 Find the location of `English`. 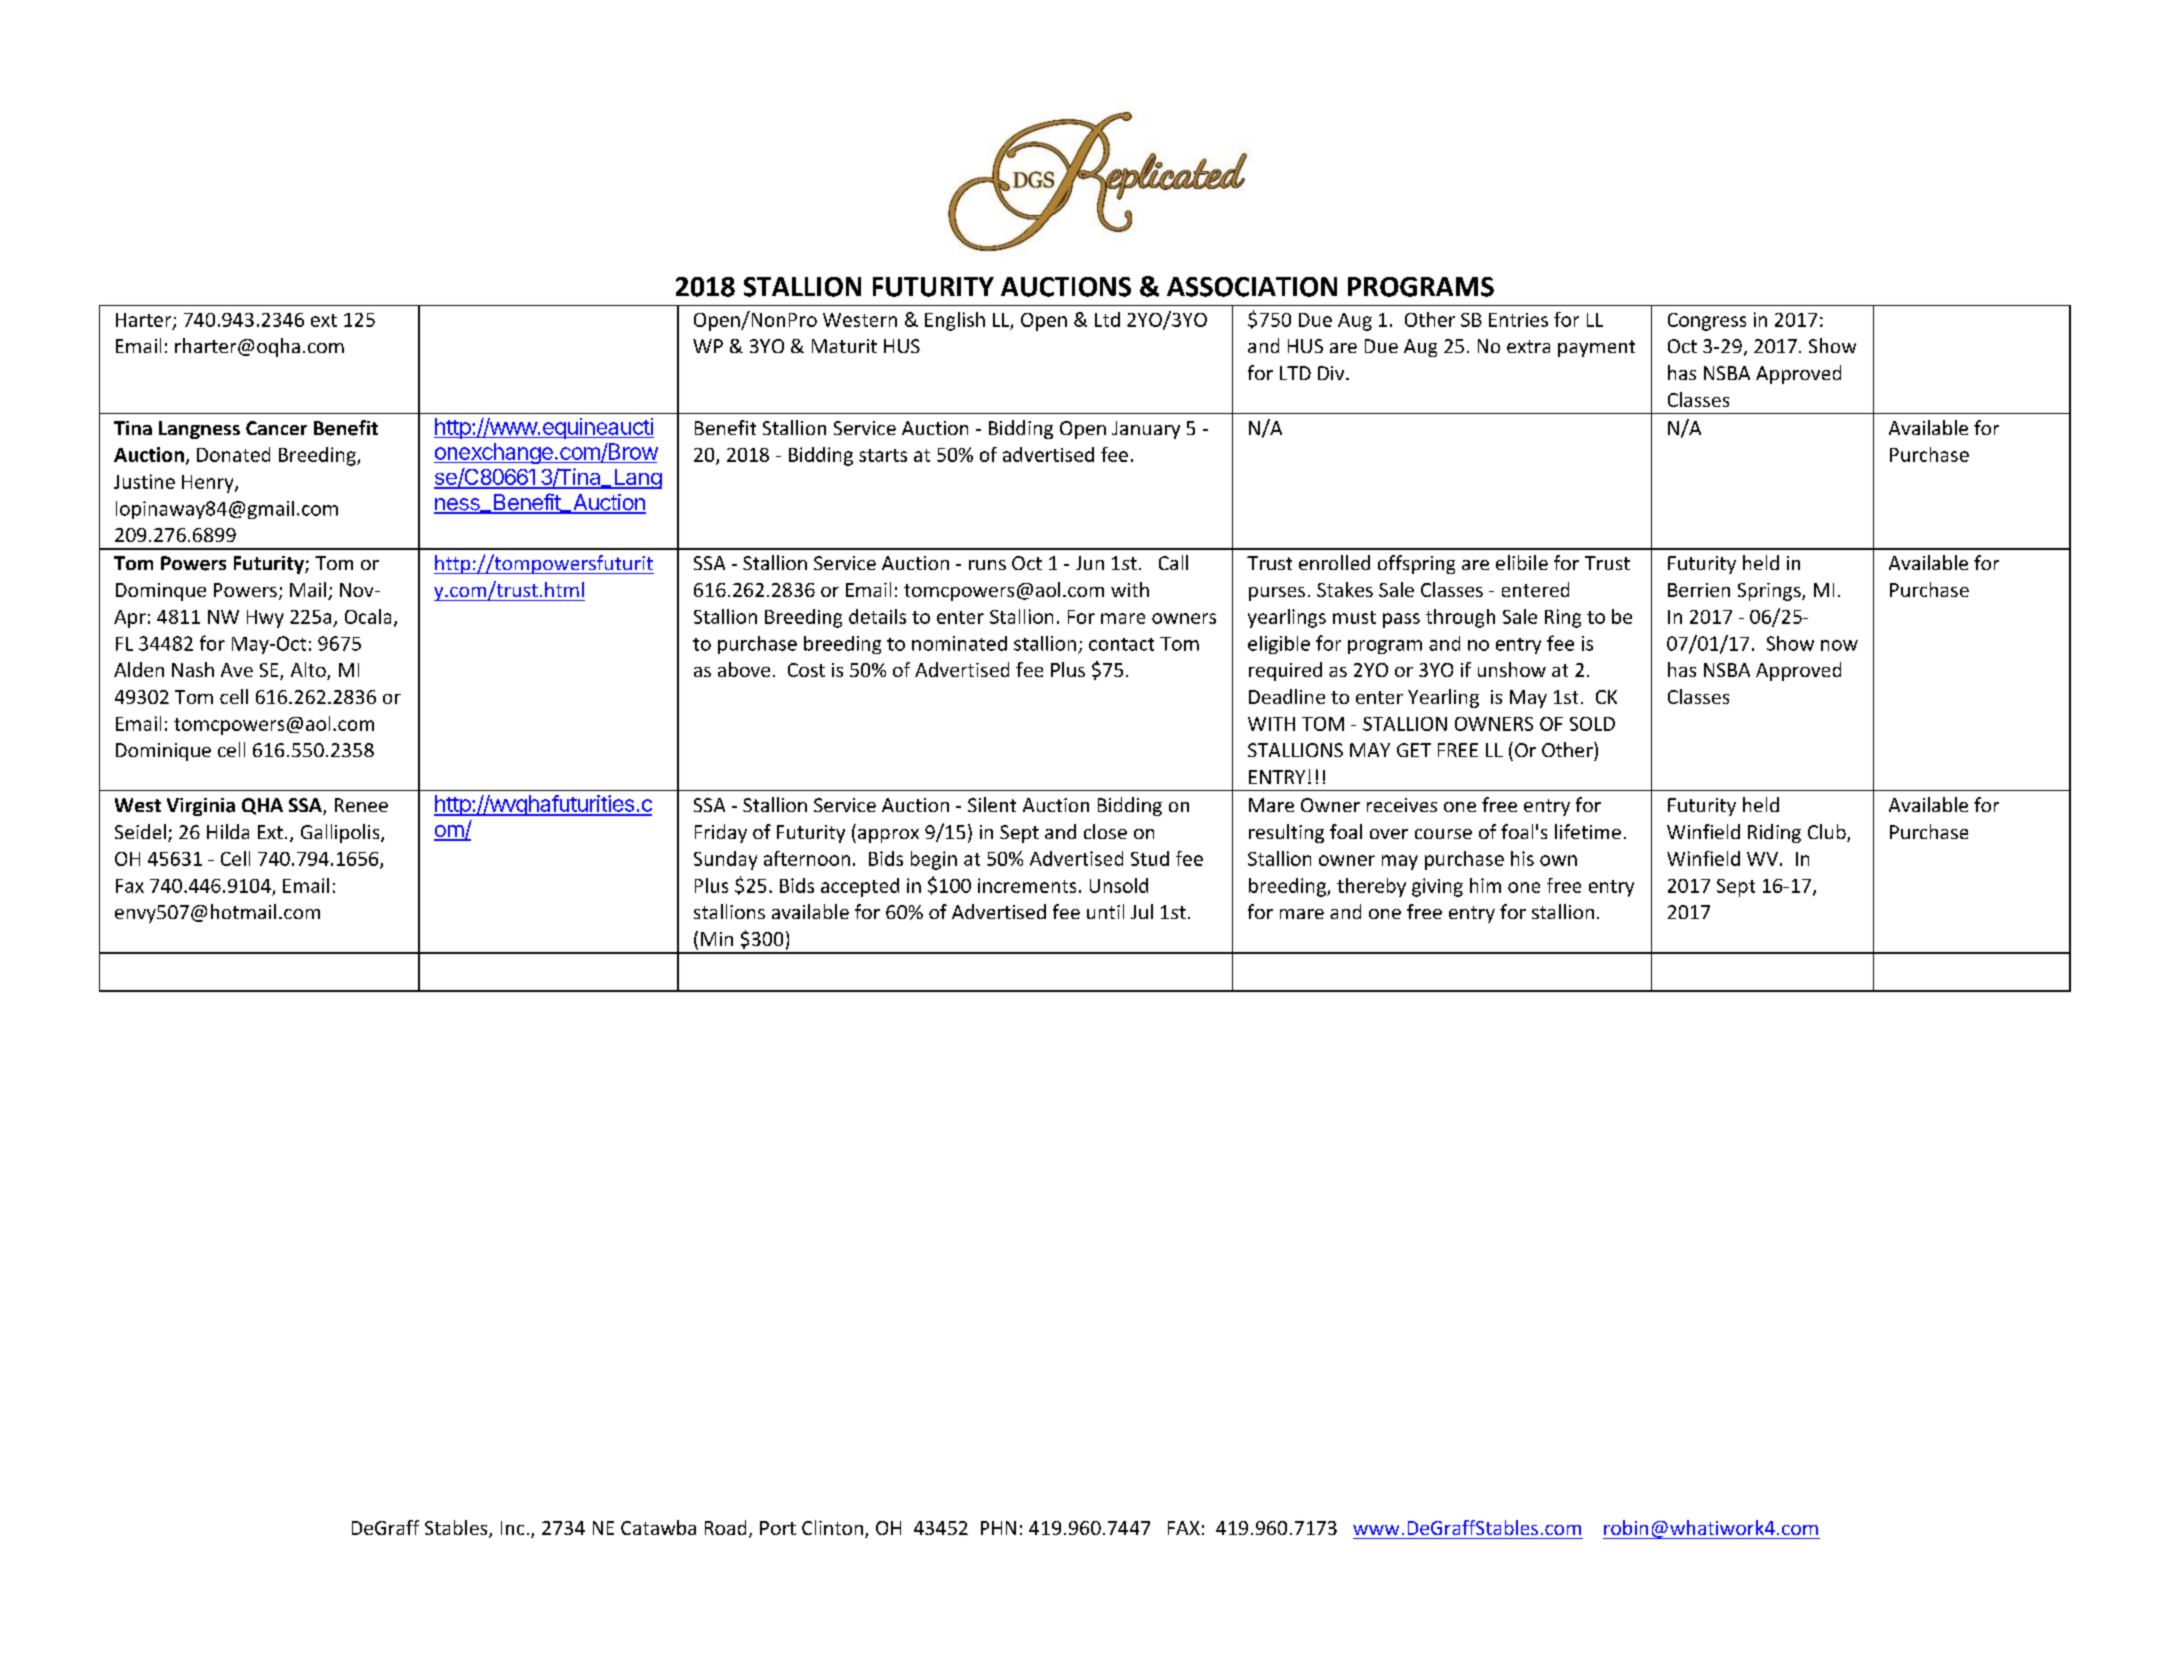

English is located at coordinates (955, 321).
